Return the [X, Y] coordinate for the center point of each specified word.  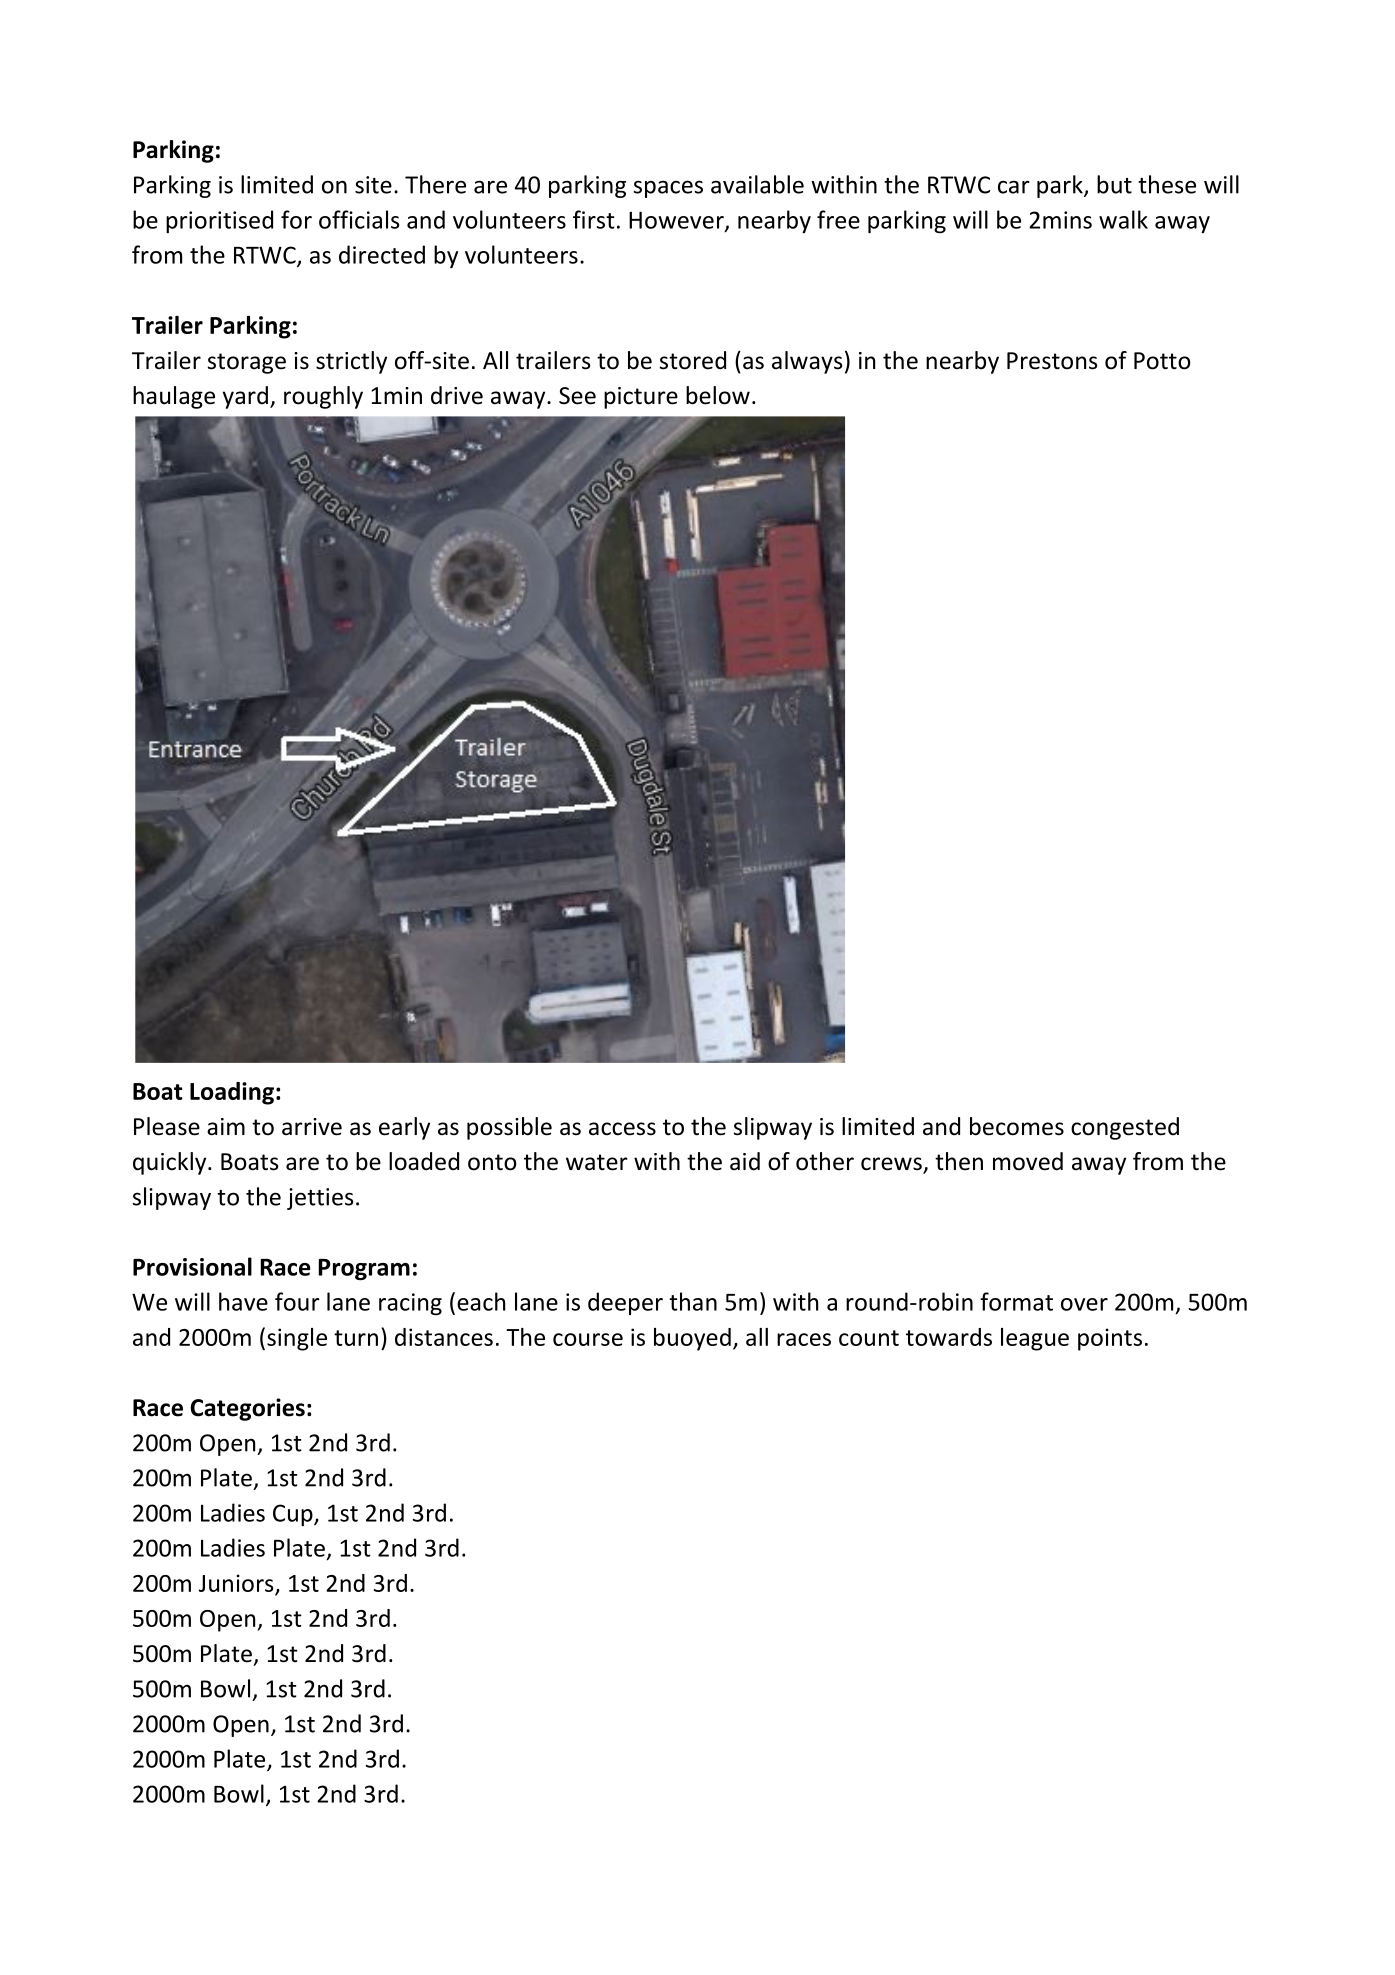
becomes [1017, 1126]
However [677, 221]
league [1035, 1339]
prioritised [219, 221]
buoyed [692, 1339]
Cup [294, 1515]
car [1014, 187]
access [622, 1129]
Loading [232, 1093]
